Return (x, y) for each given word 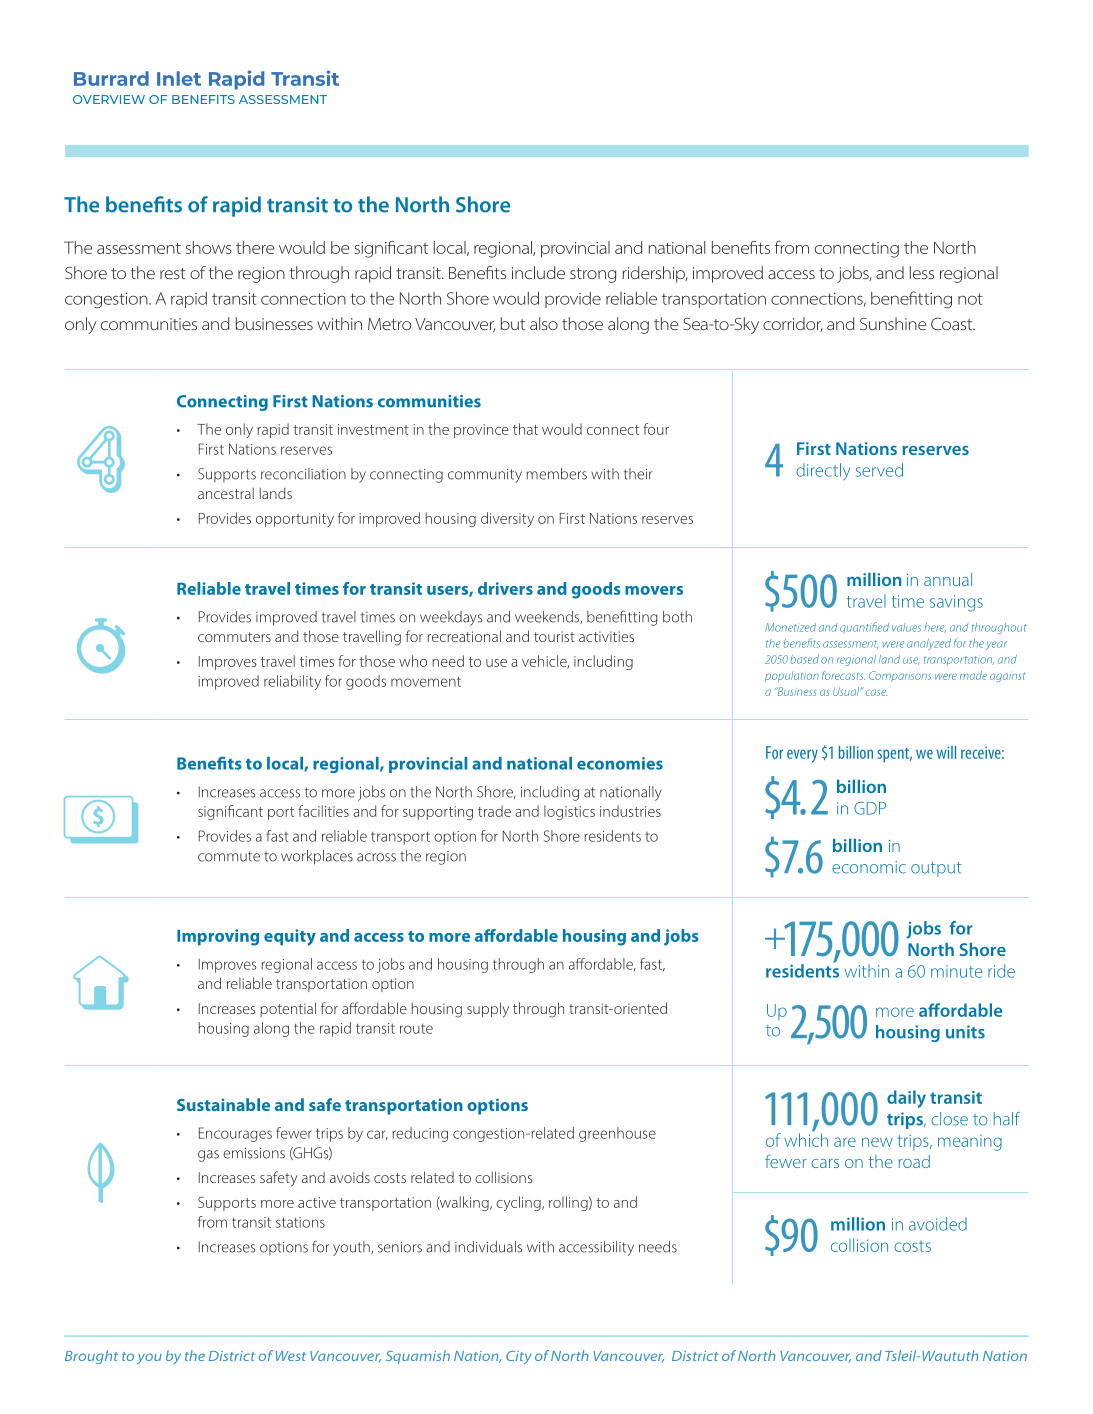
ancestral (226, 493)
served (879, 470)
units (965, 1032)
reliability (292, 682)
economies (620, 763)
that (525, 429)
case (877, 692)
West (291, 1356)
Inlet (179, 78)
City (519, 1357)
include (538, 272)
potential (288, 1009)
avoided (938, 1224)
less (922, 272)
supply (488, 1010)
